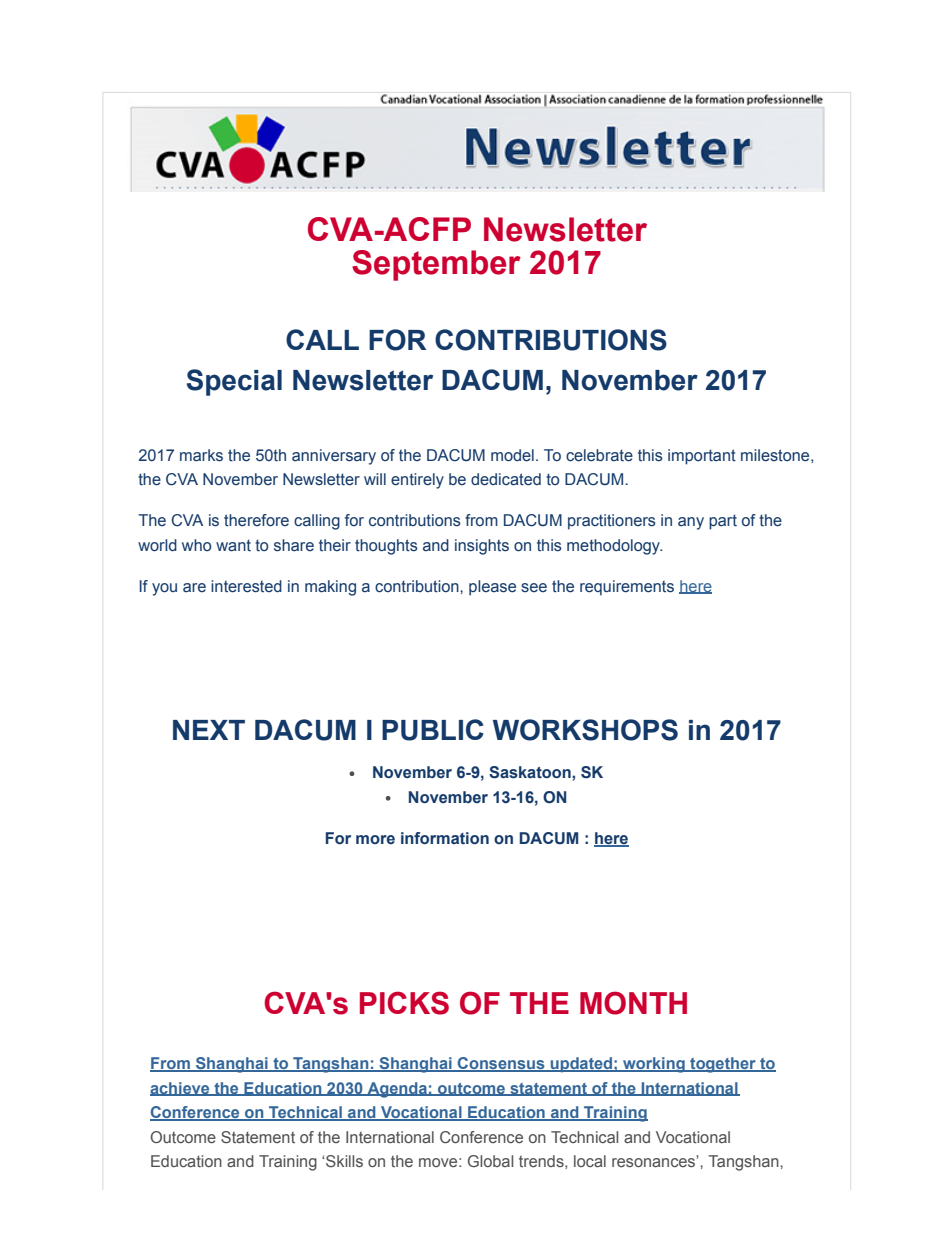 This screenshot has height=1233, width=952. I want to click on important, so click(702, 457).
